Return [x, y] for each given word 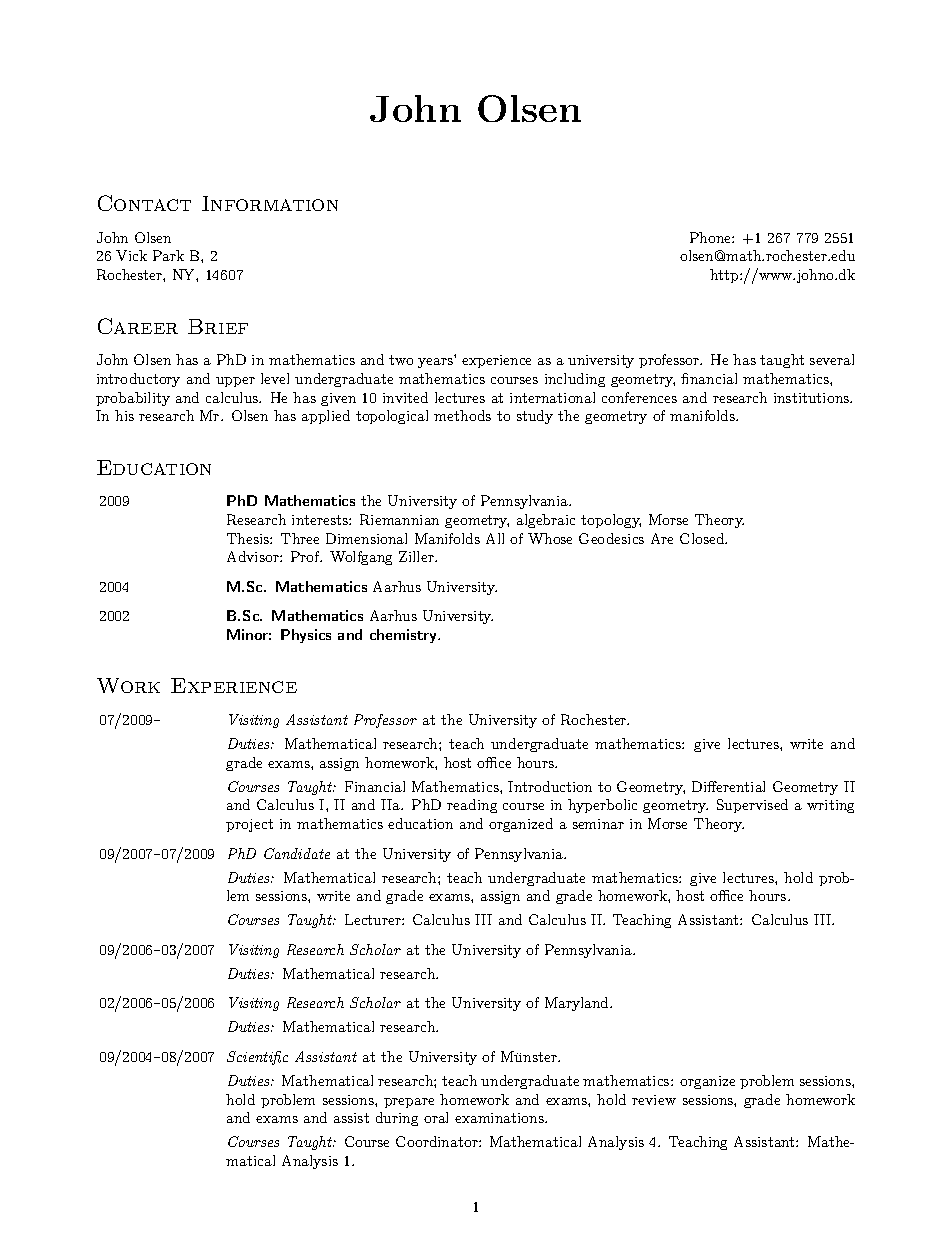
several [832, 359]
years [435, 363]
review [654, 1100]
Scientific [257, 1058]
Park [168, 255]
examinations [500, 1118]
